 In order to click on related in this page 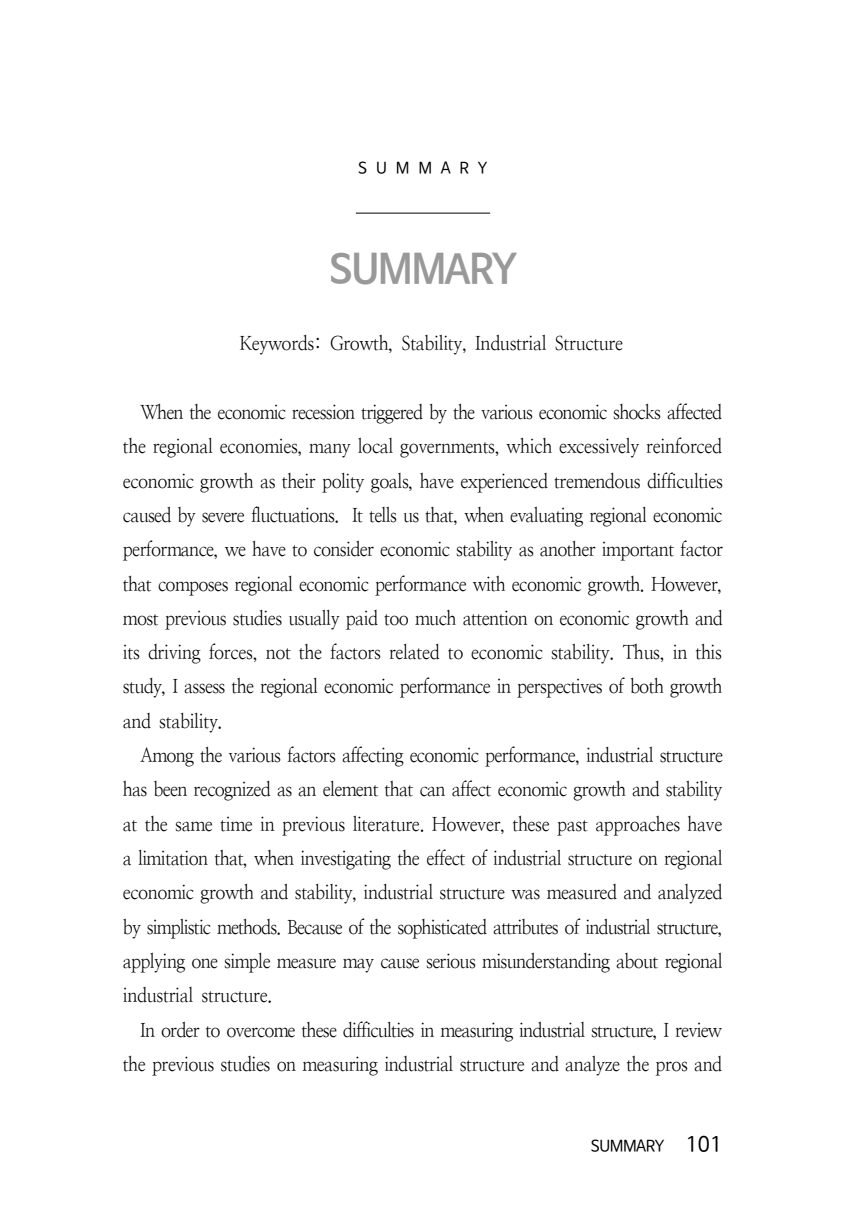, I will do `click(414, 652)`.
